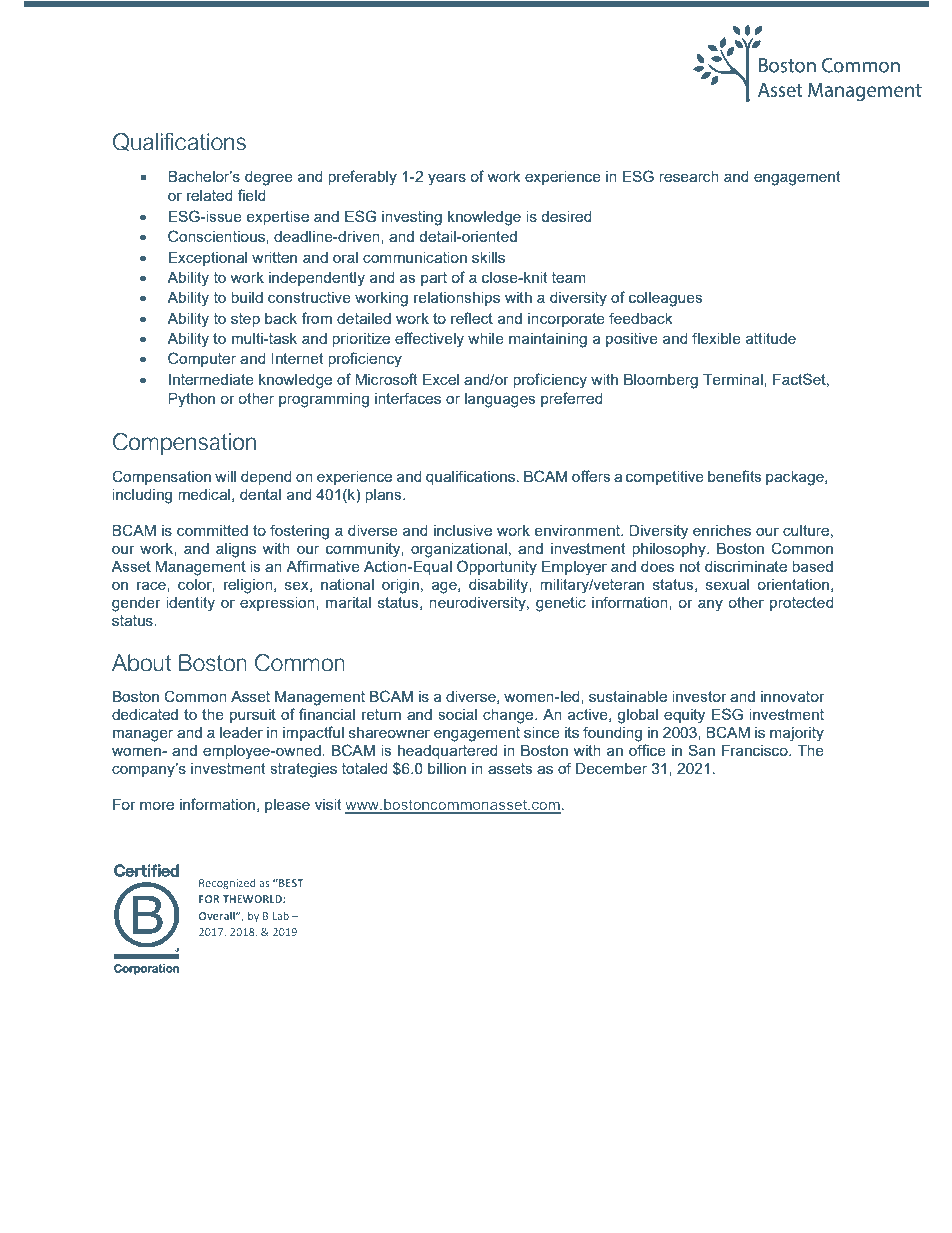 Image resolution: width=952 pixels, height=1233 pixels. Describe the element at coordinates (281, 916) in the document. I see `Lab` at that location.
